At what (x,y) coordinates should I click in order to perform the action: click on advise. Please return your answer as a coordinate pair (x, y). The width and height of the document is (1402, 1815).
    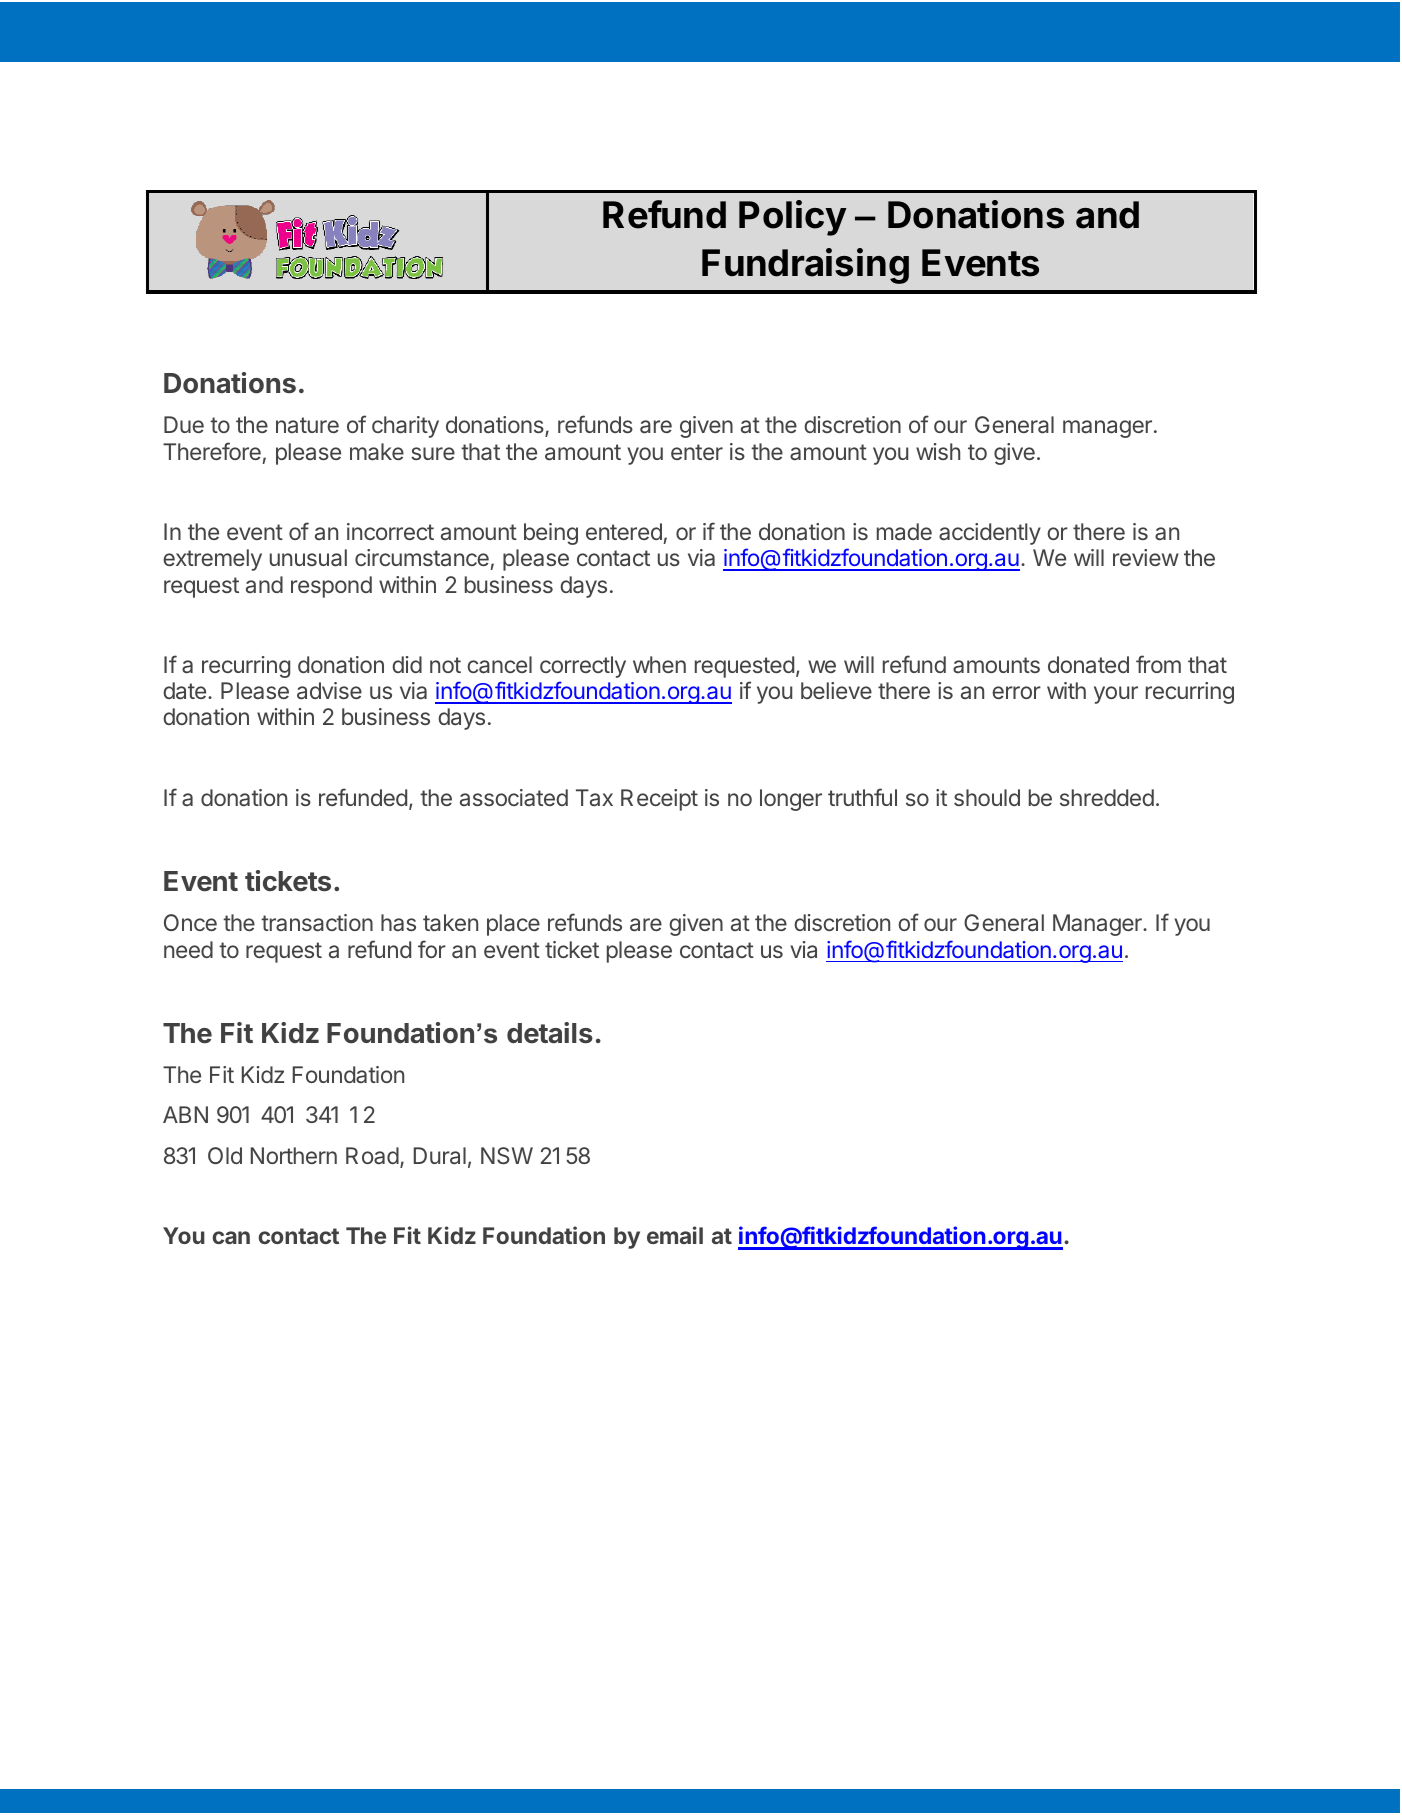
    Looking at the image, I should click on (329, 691).
